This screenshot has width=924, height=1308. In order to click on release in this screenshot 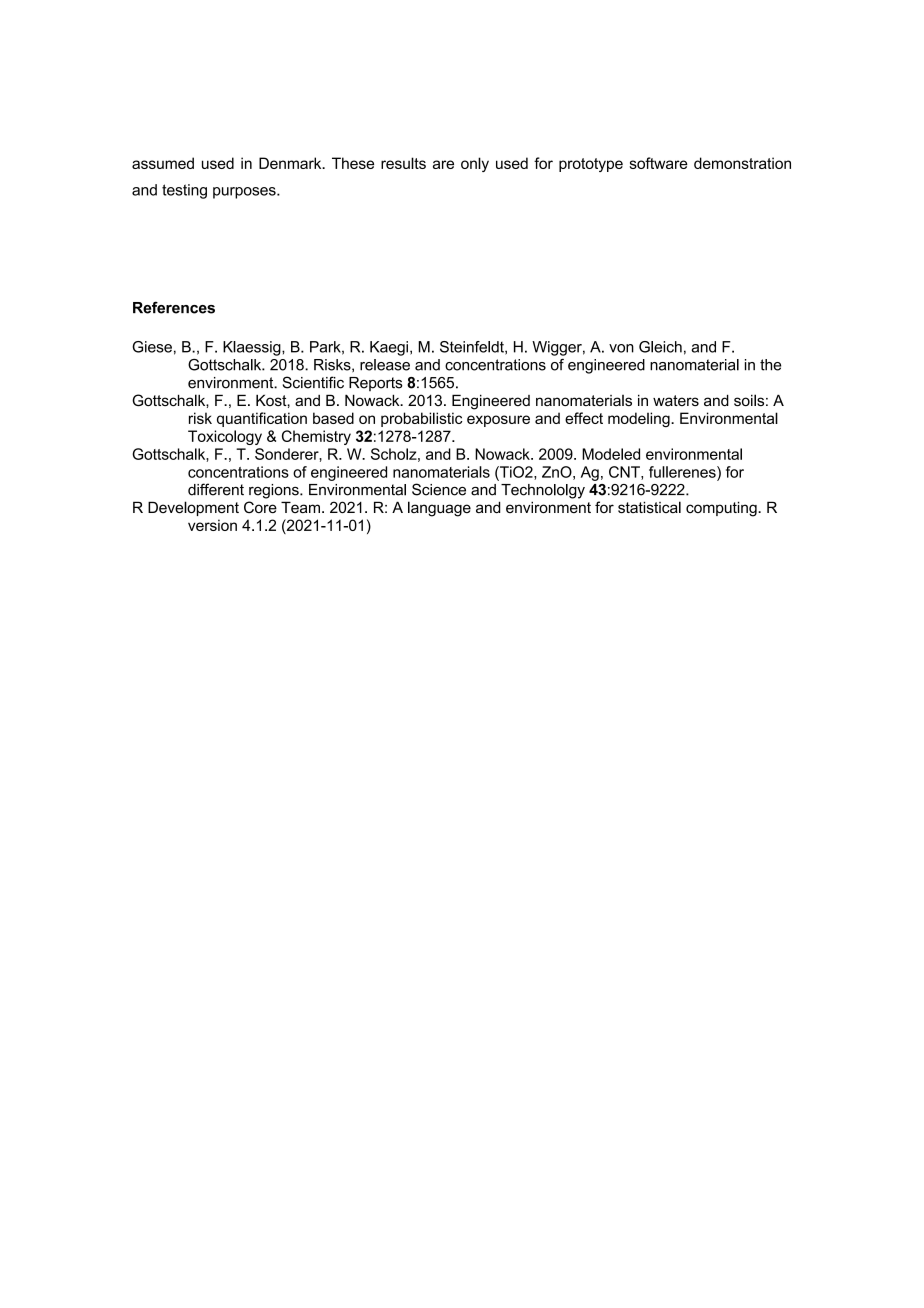, I will do `click(385, 365)`.
